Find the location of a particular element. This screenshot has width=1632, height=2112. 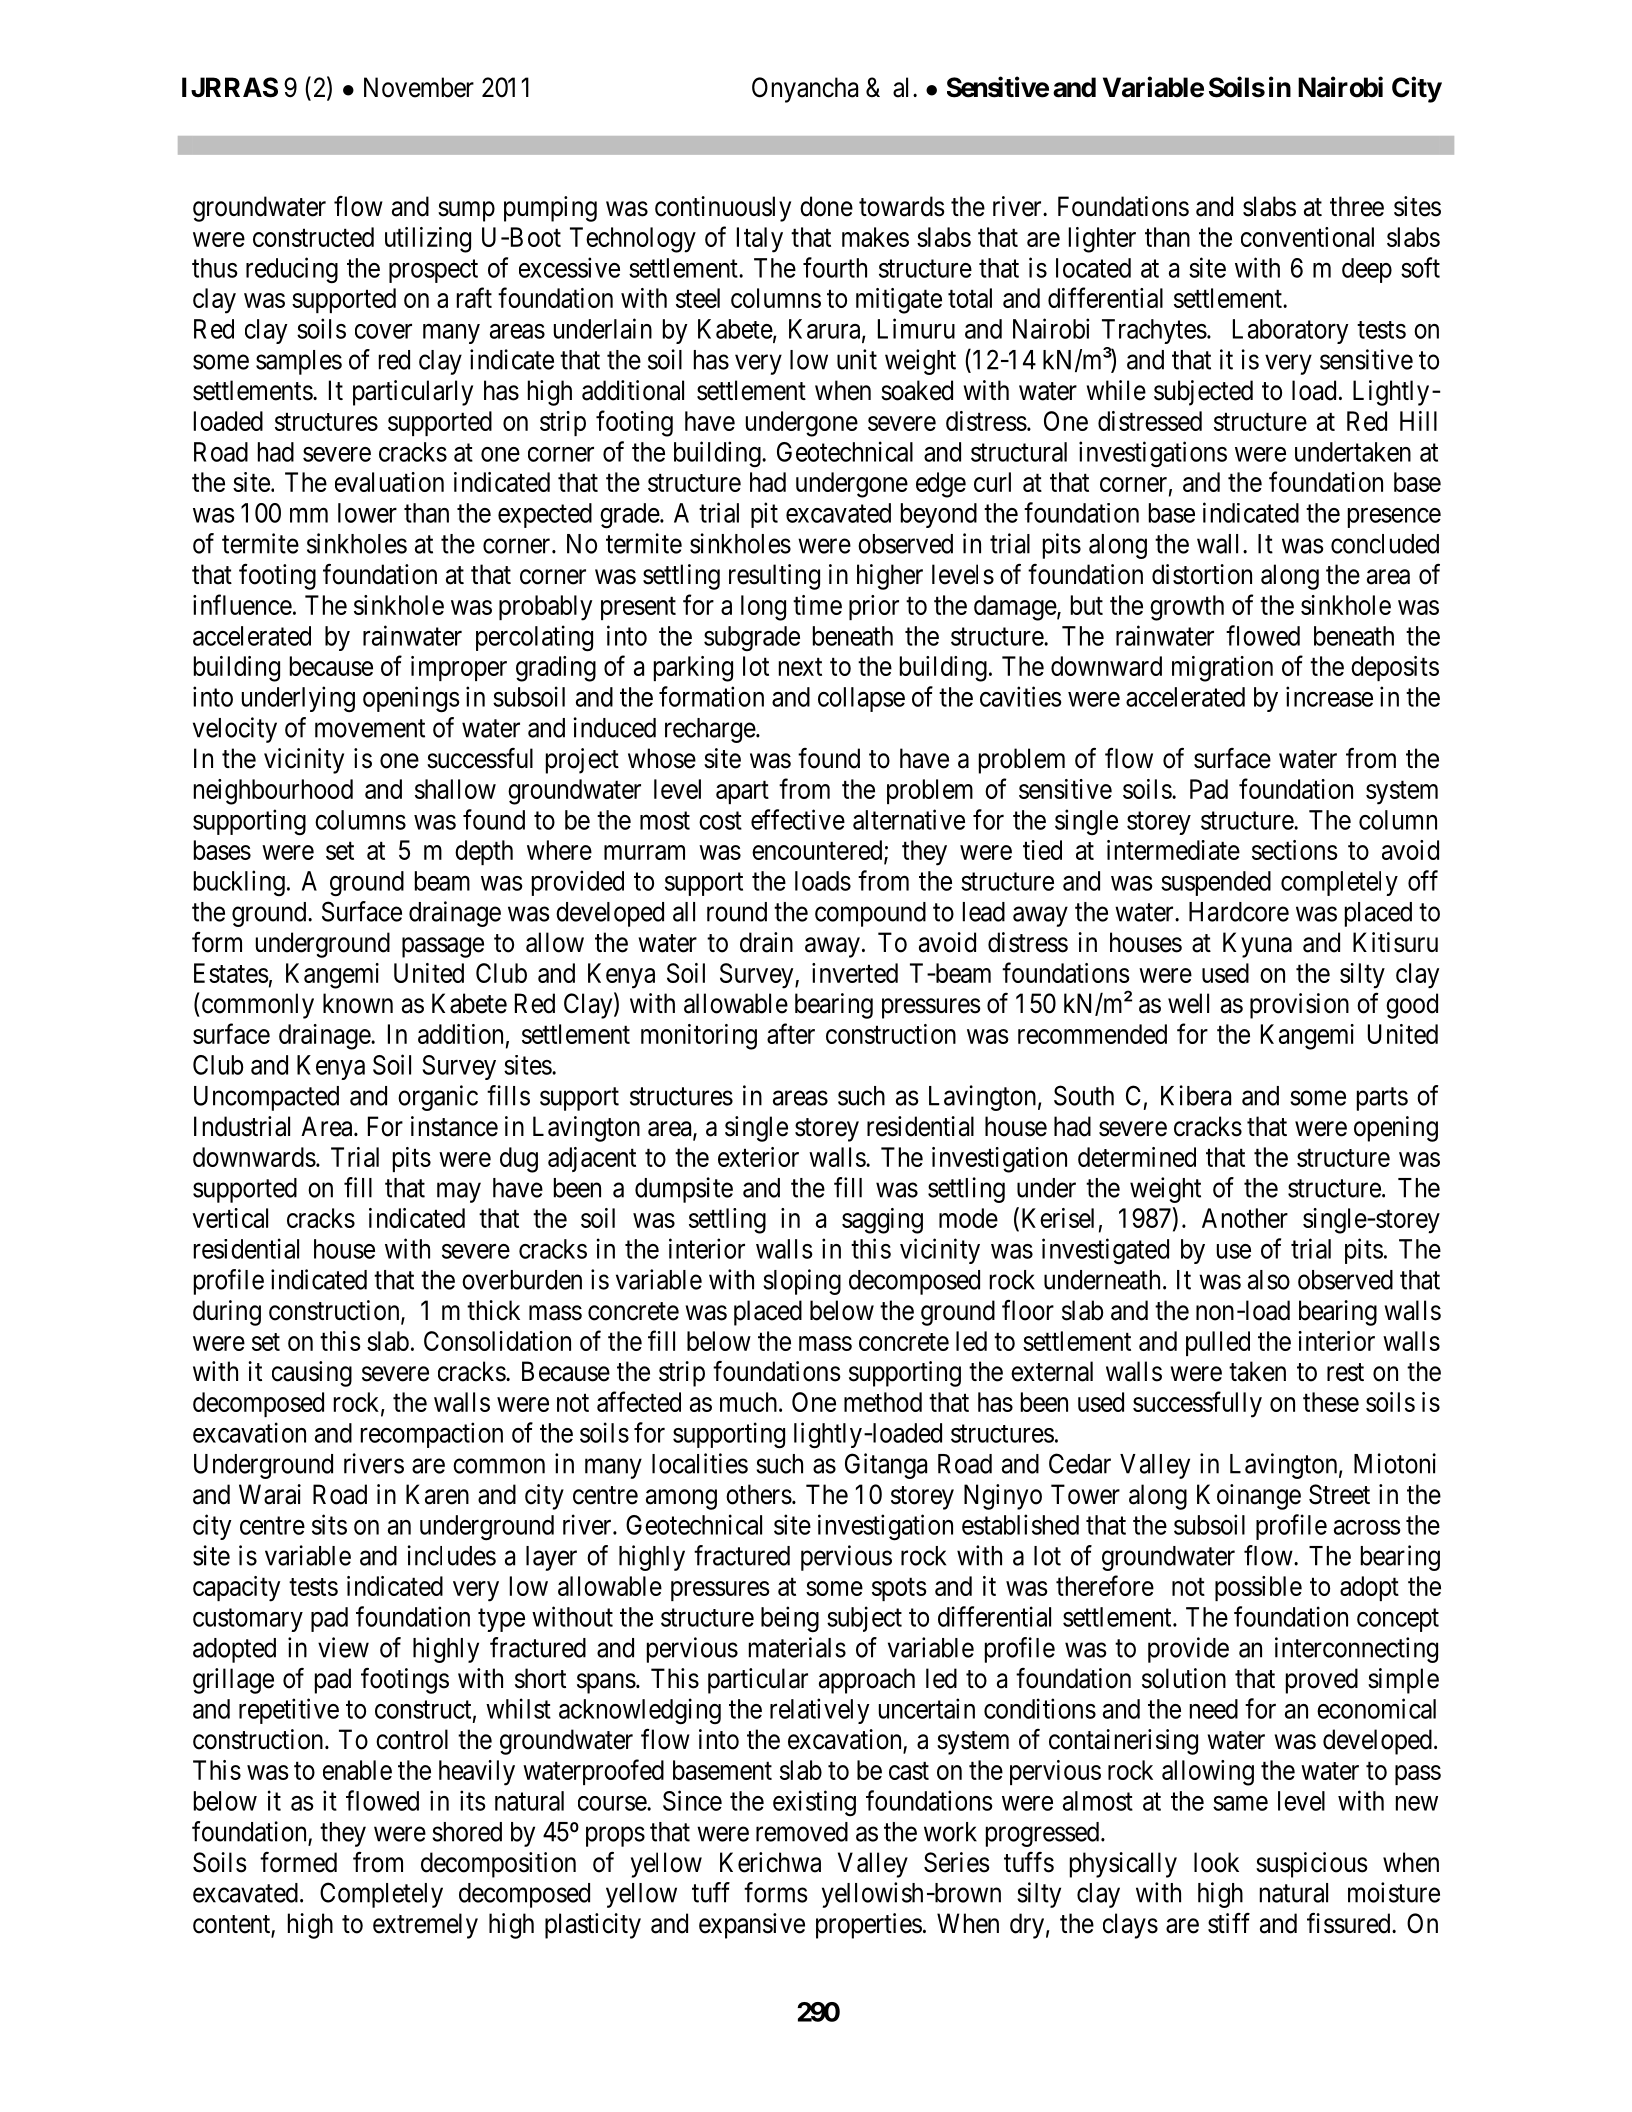

after is located at coordinates (791, 1033).
